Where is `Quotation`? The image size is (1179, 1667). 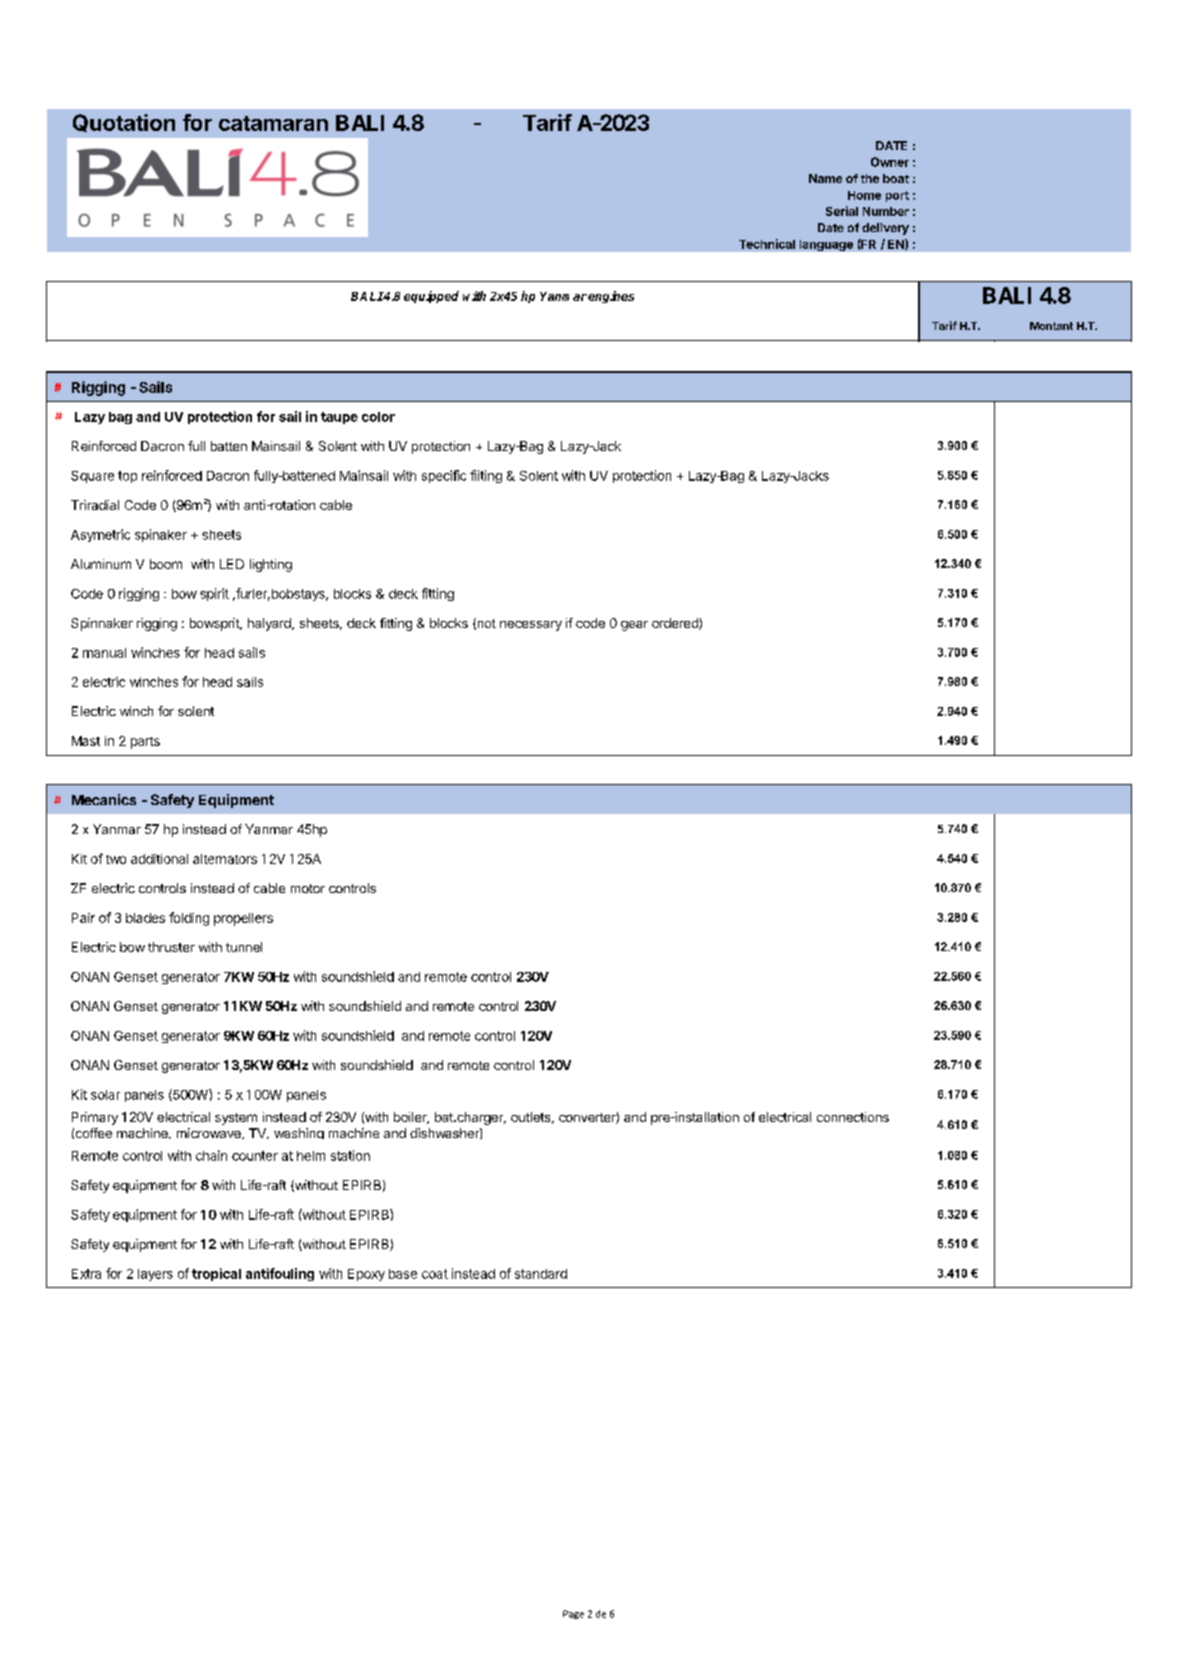 Quotation is located at coordinates (124, 123).
